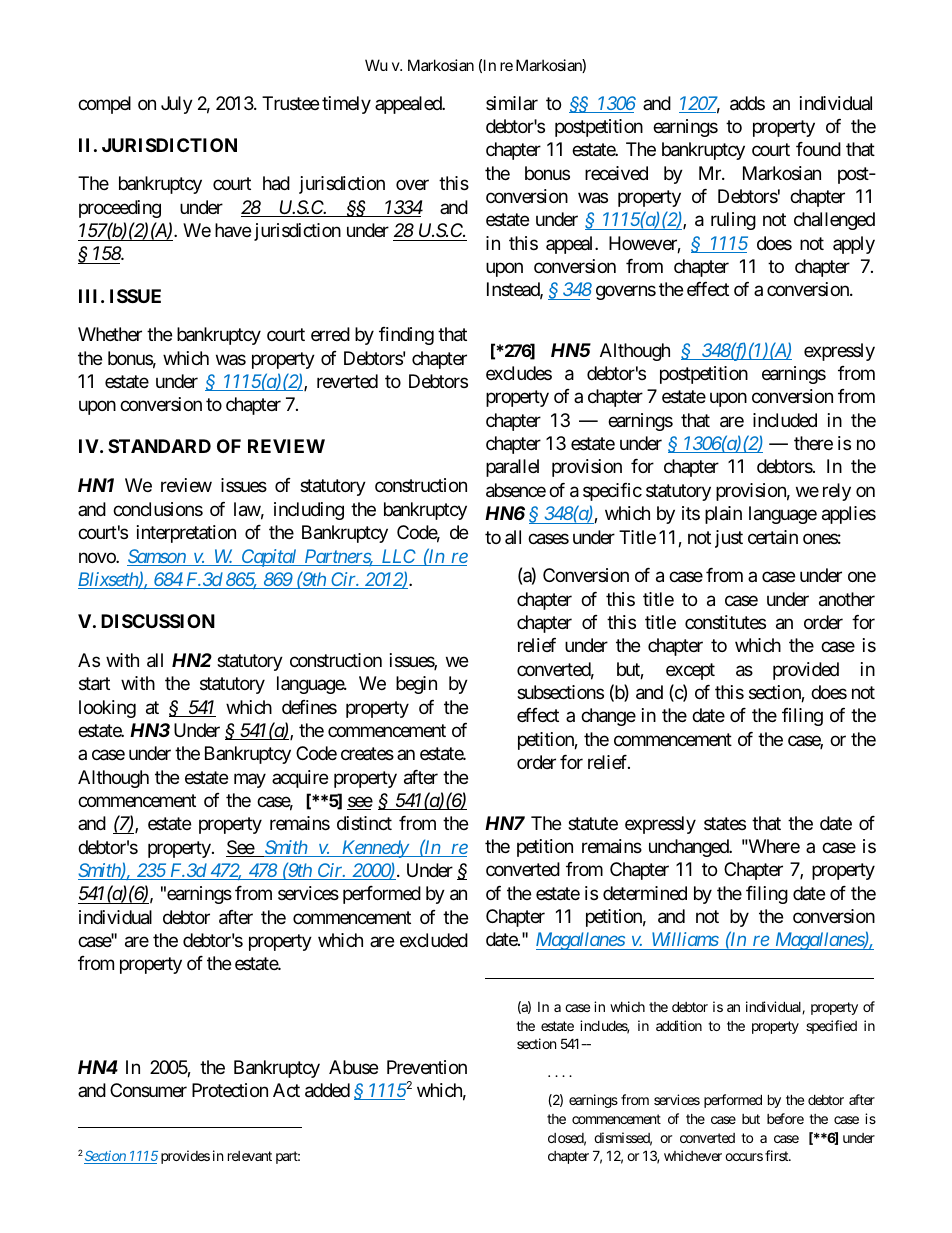  Describe the element at coordinates (159, 446) in the screenshot. I see `STANDARD` at that location.
